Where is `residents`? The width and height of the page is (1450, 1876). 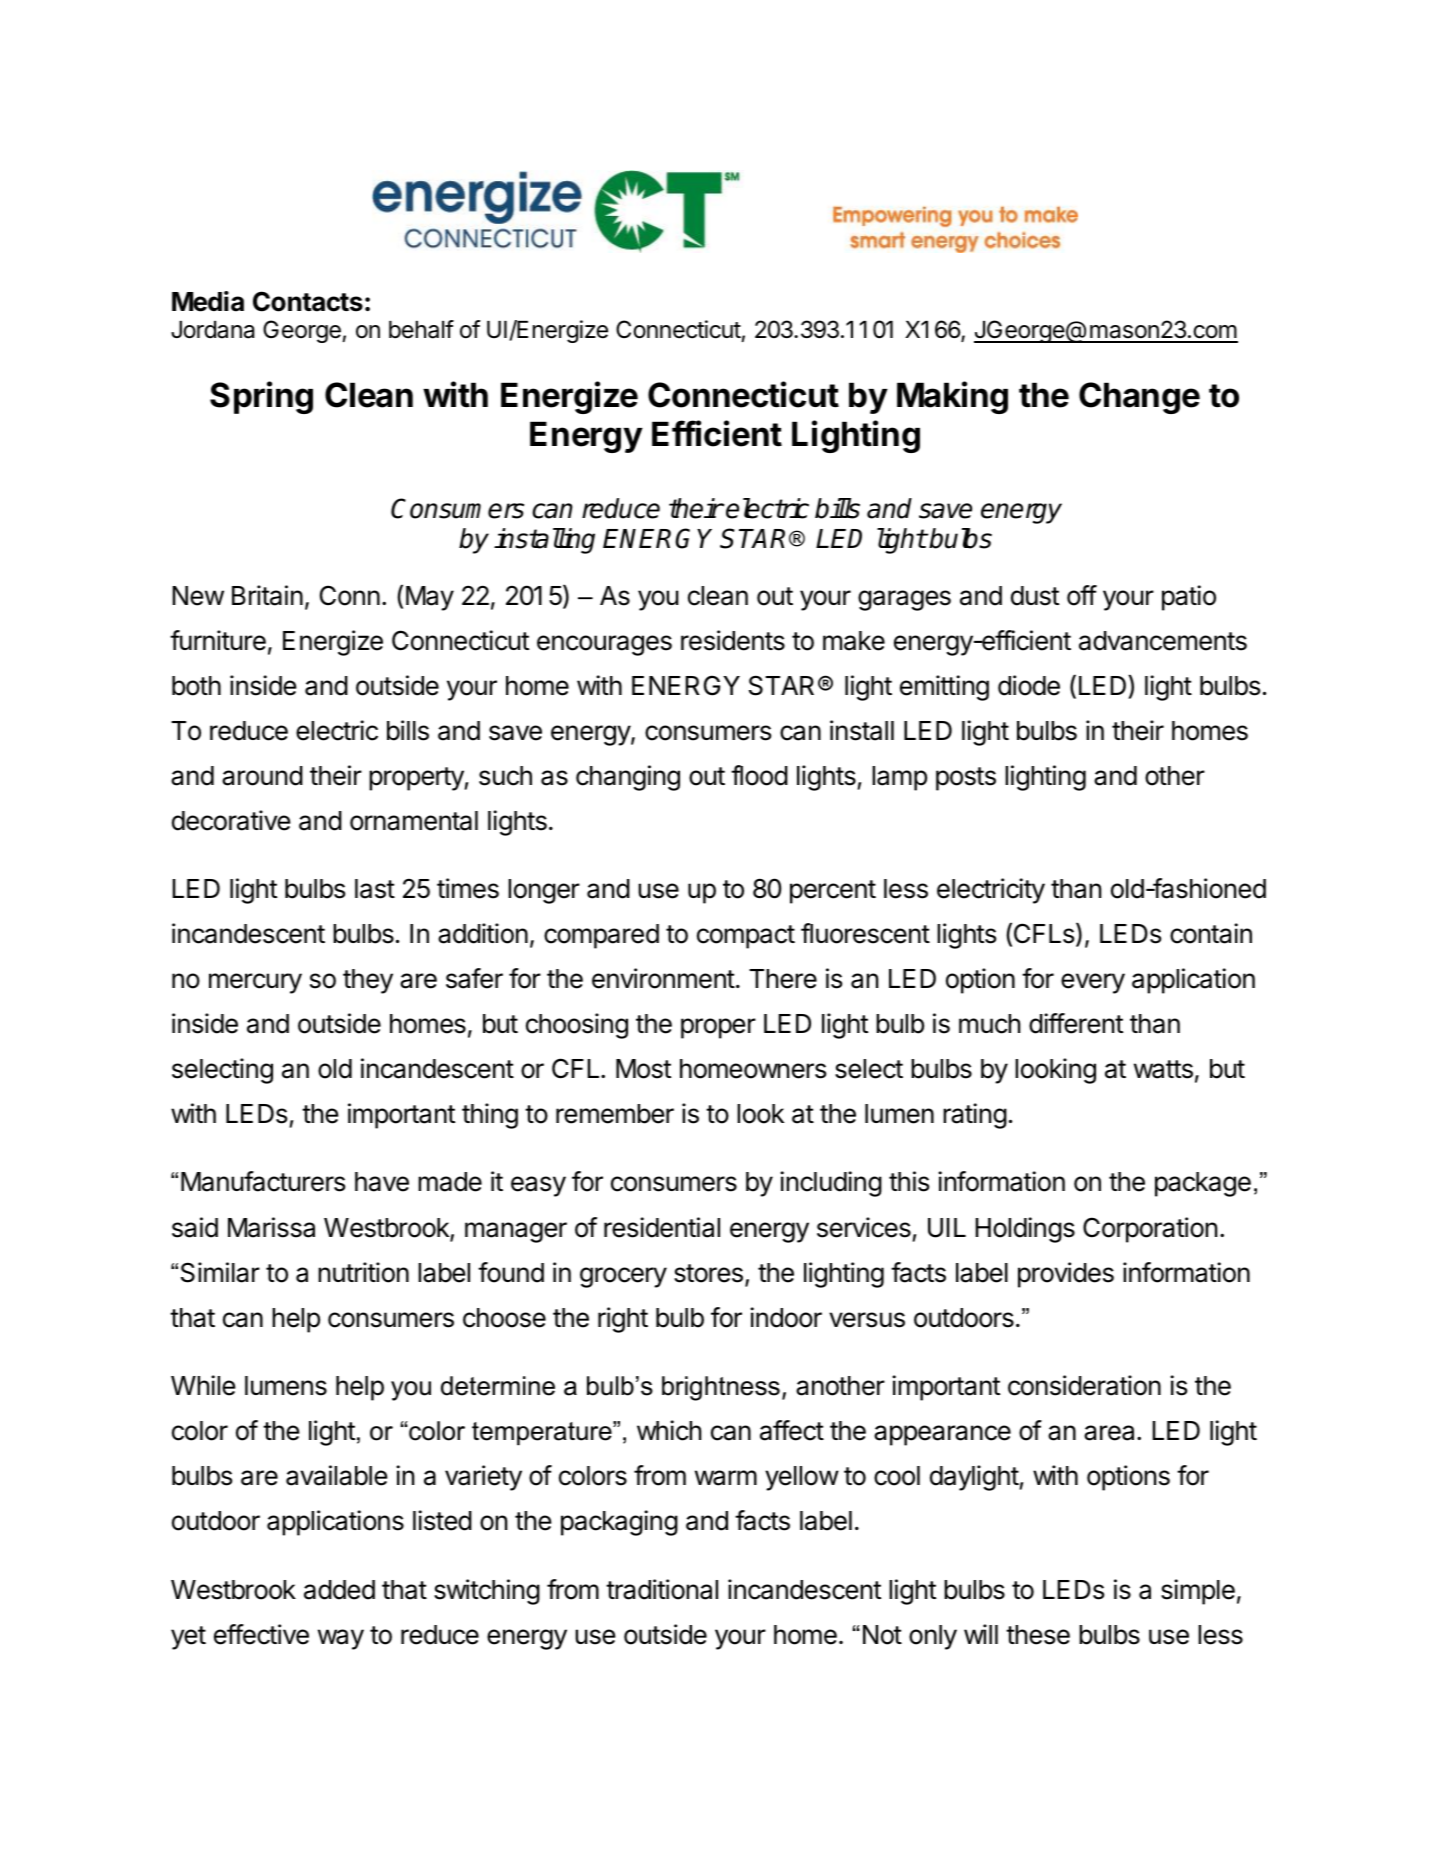
residents is located at coordinates (733, 640).
